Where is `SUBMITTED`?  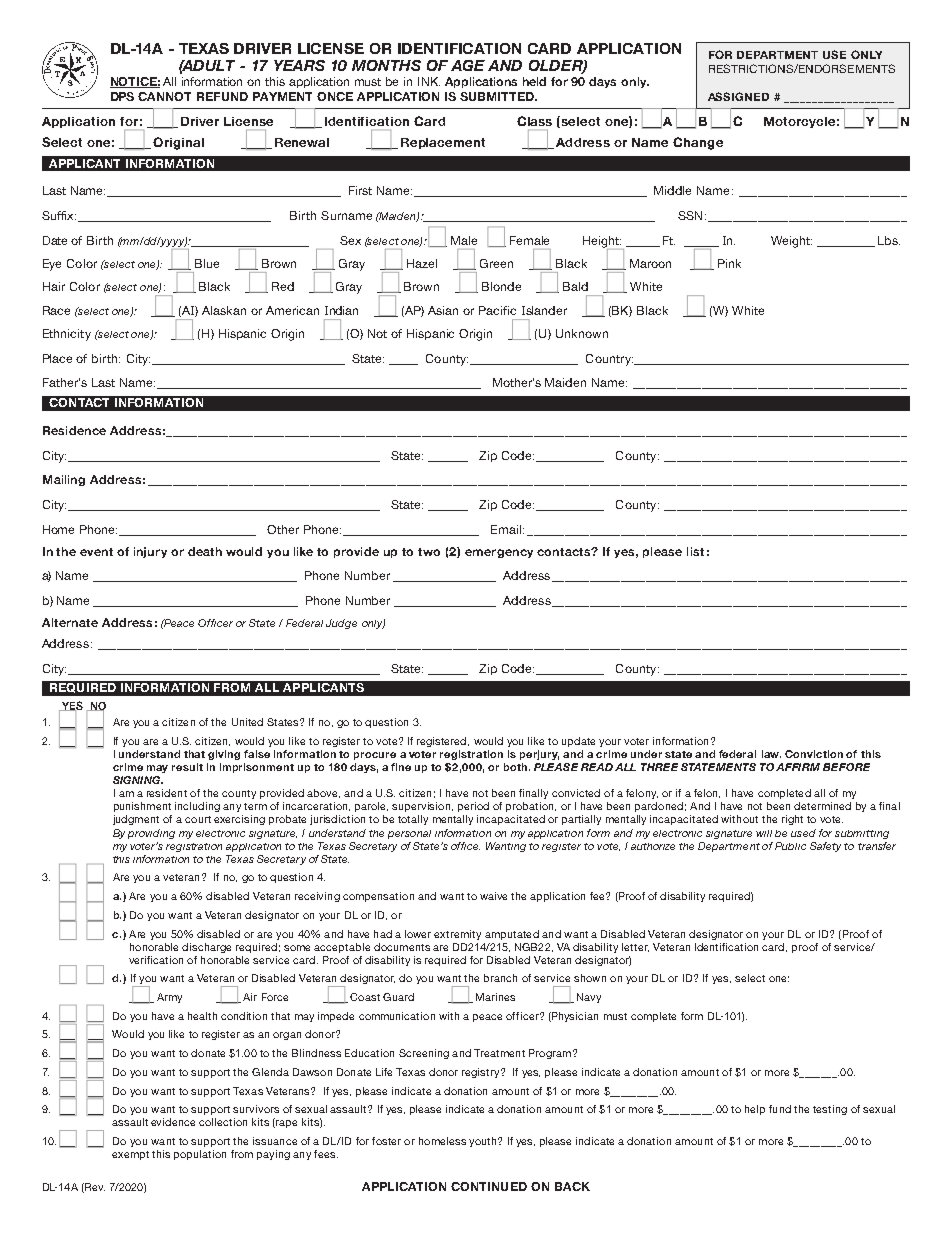 SUBMITTED is located at coordinates (498, 96).
